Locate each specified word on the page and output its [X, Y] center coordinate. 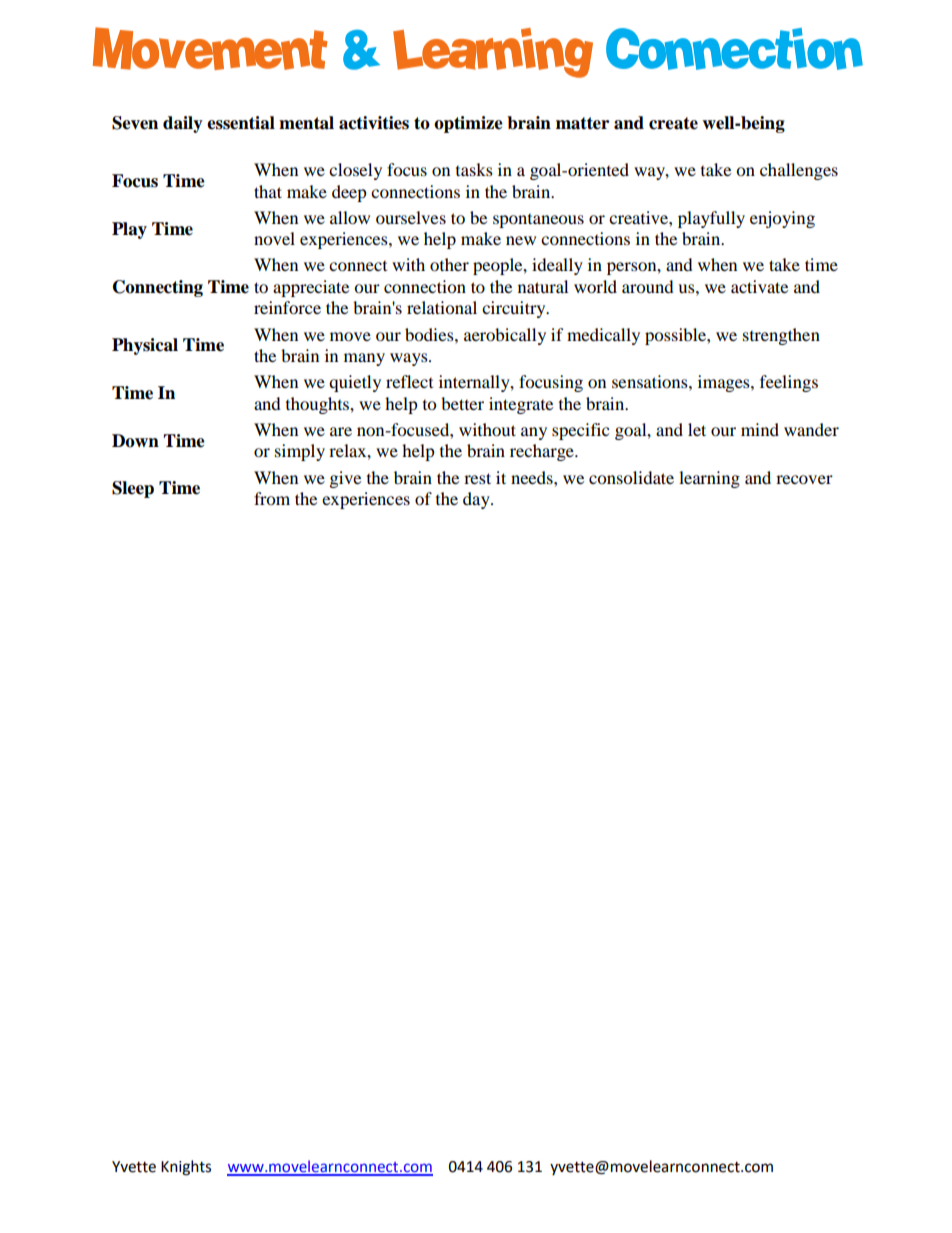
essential [241, 123]
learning [709, 479]
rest [477, 478]
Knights [186, 1168]
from [272, 498]
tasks [474, 169]
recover [804, 479]
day [477, 500]
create [673, 123]
